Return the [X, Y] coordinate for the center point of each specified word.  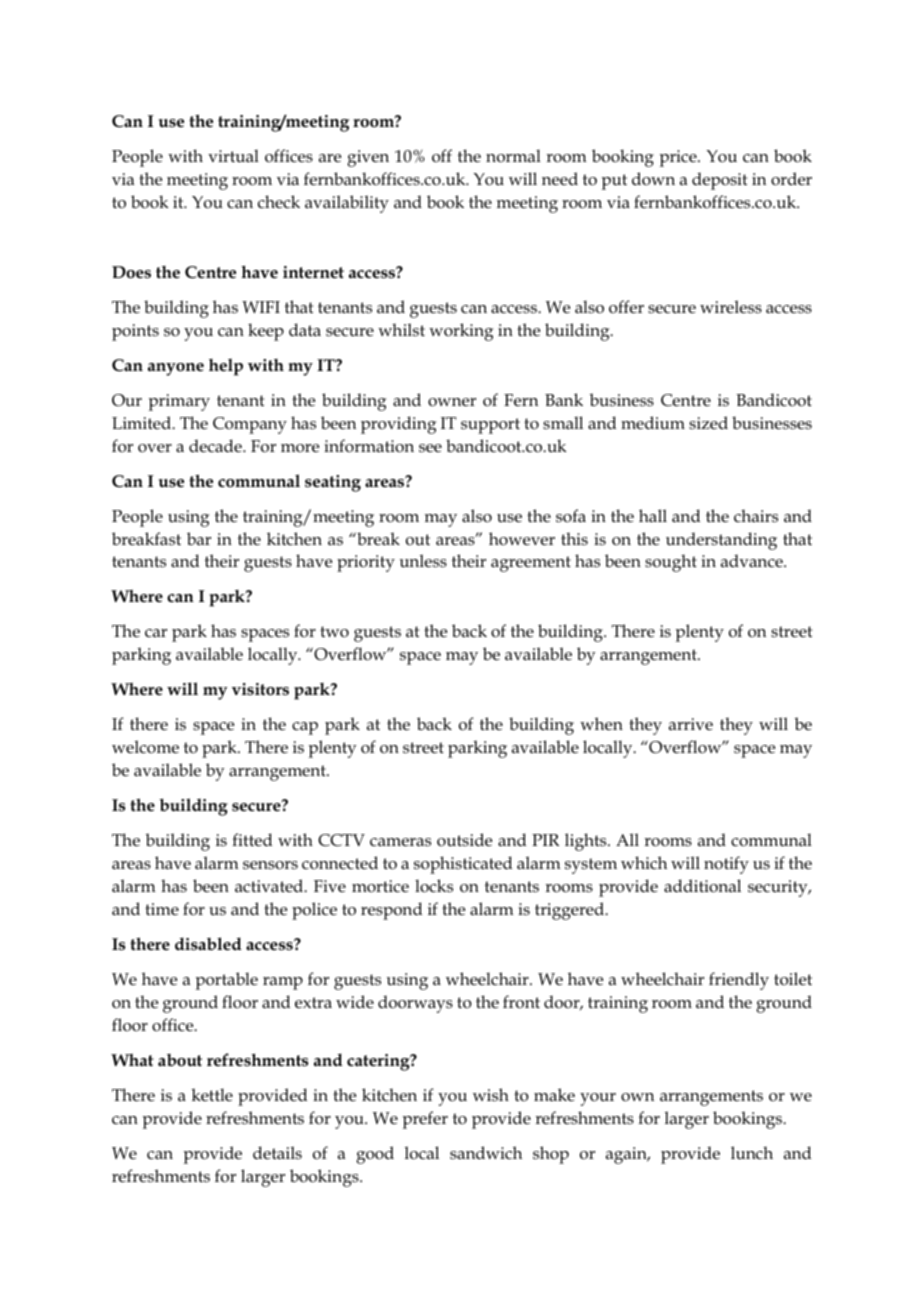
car [156, 633]
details [277, 1152]
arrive [691, 724]
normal [513, 156]
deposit [719, 181]
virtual [233, 156]
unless [423, 561]
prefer [425, 1120]
